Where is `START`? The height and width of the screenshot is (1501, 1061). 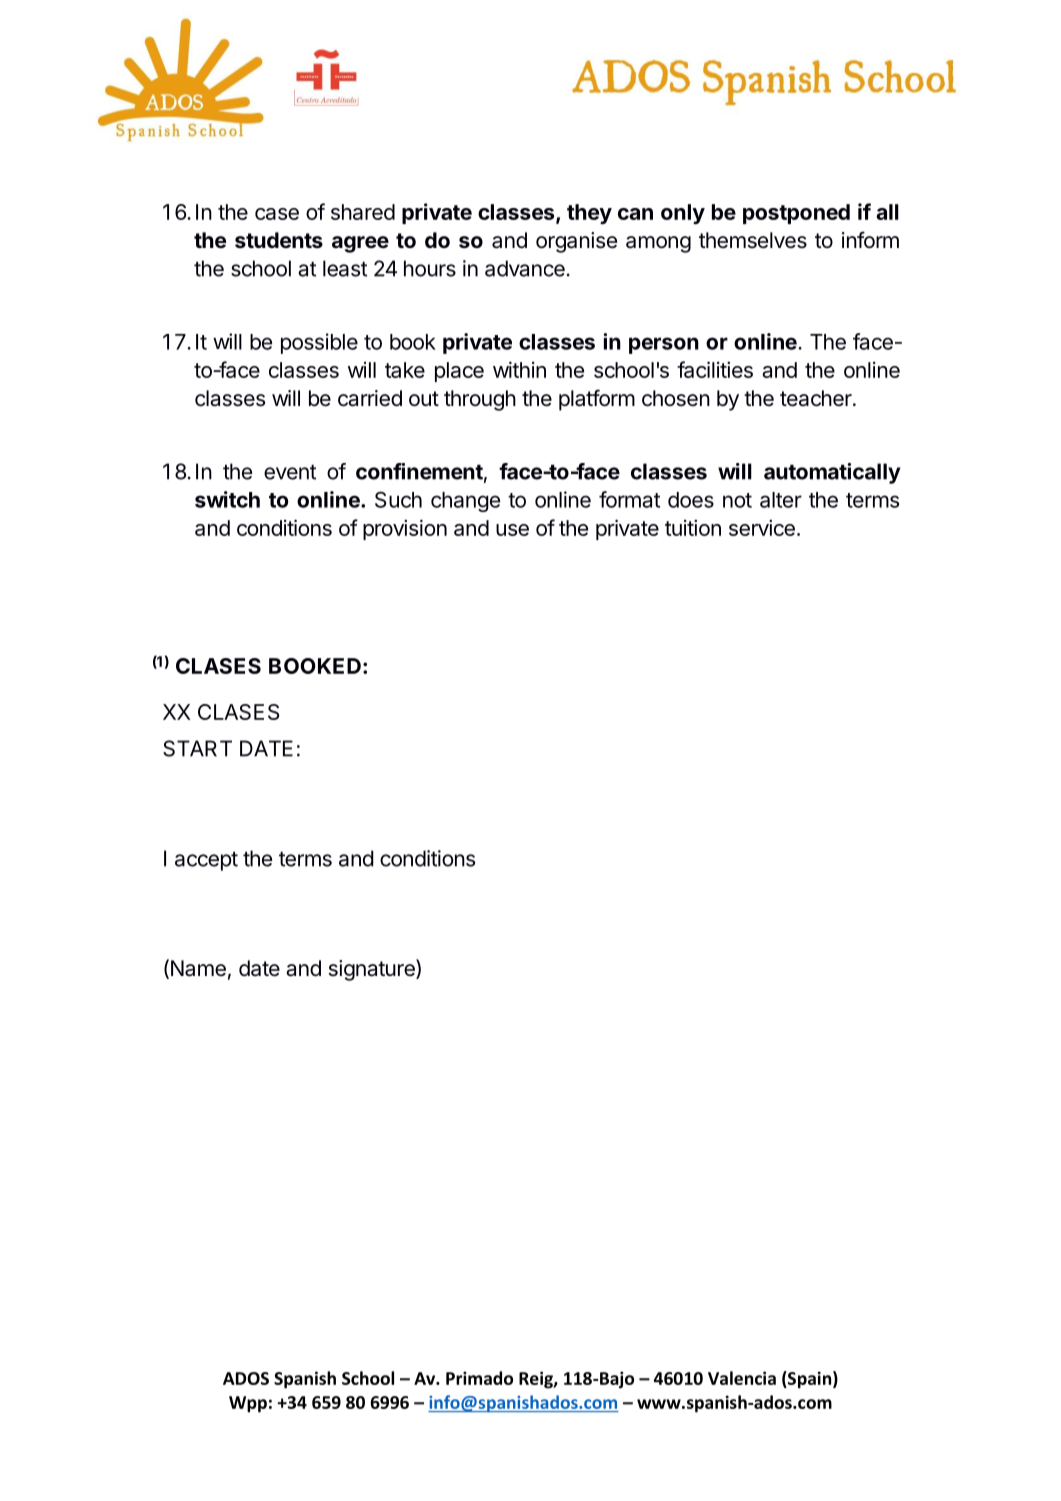 START is located at coordinates (197, 748).
